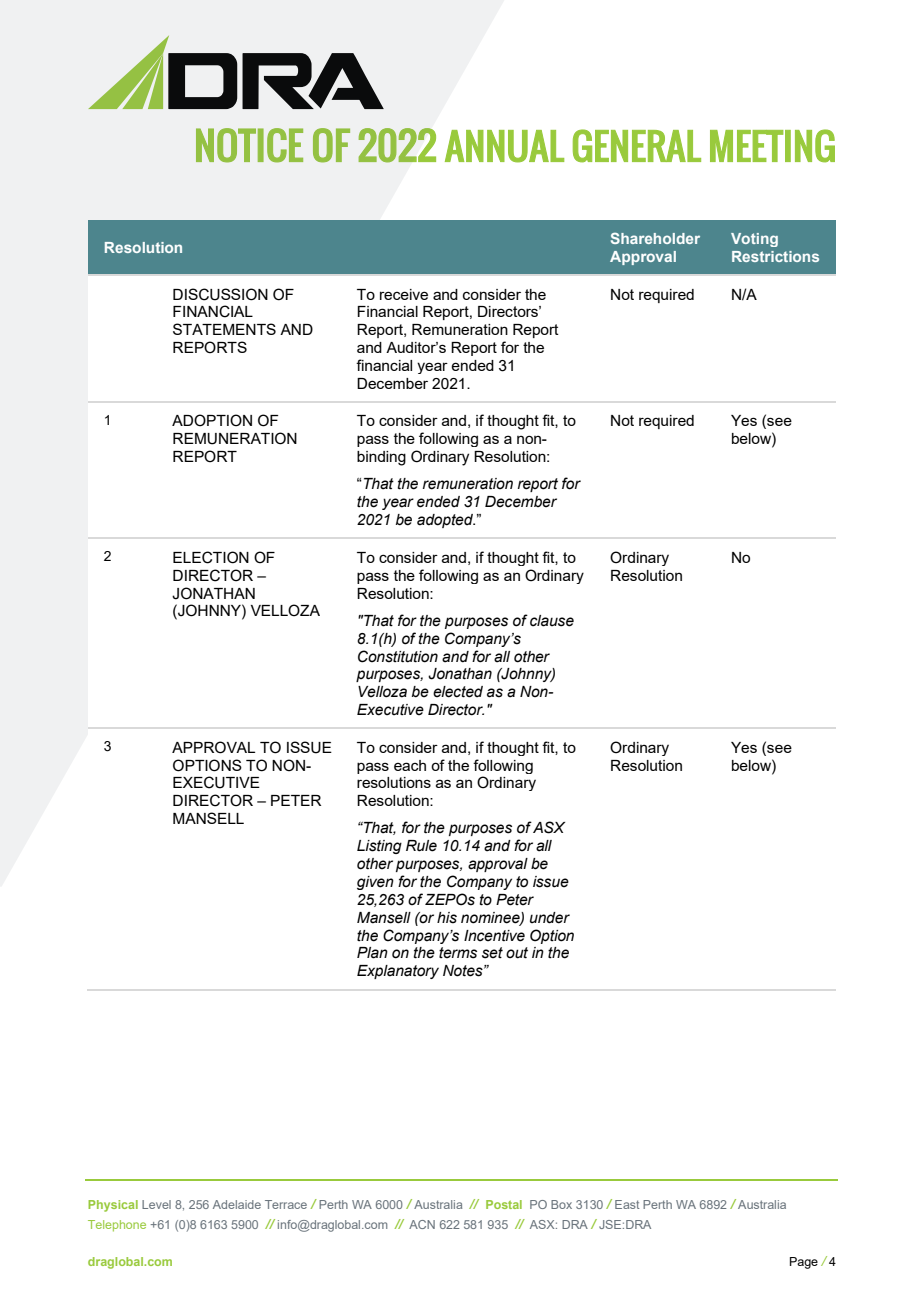  Describe the element at coordinates (550, 918) in the image. I see `under` at that location.
